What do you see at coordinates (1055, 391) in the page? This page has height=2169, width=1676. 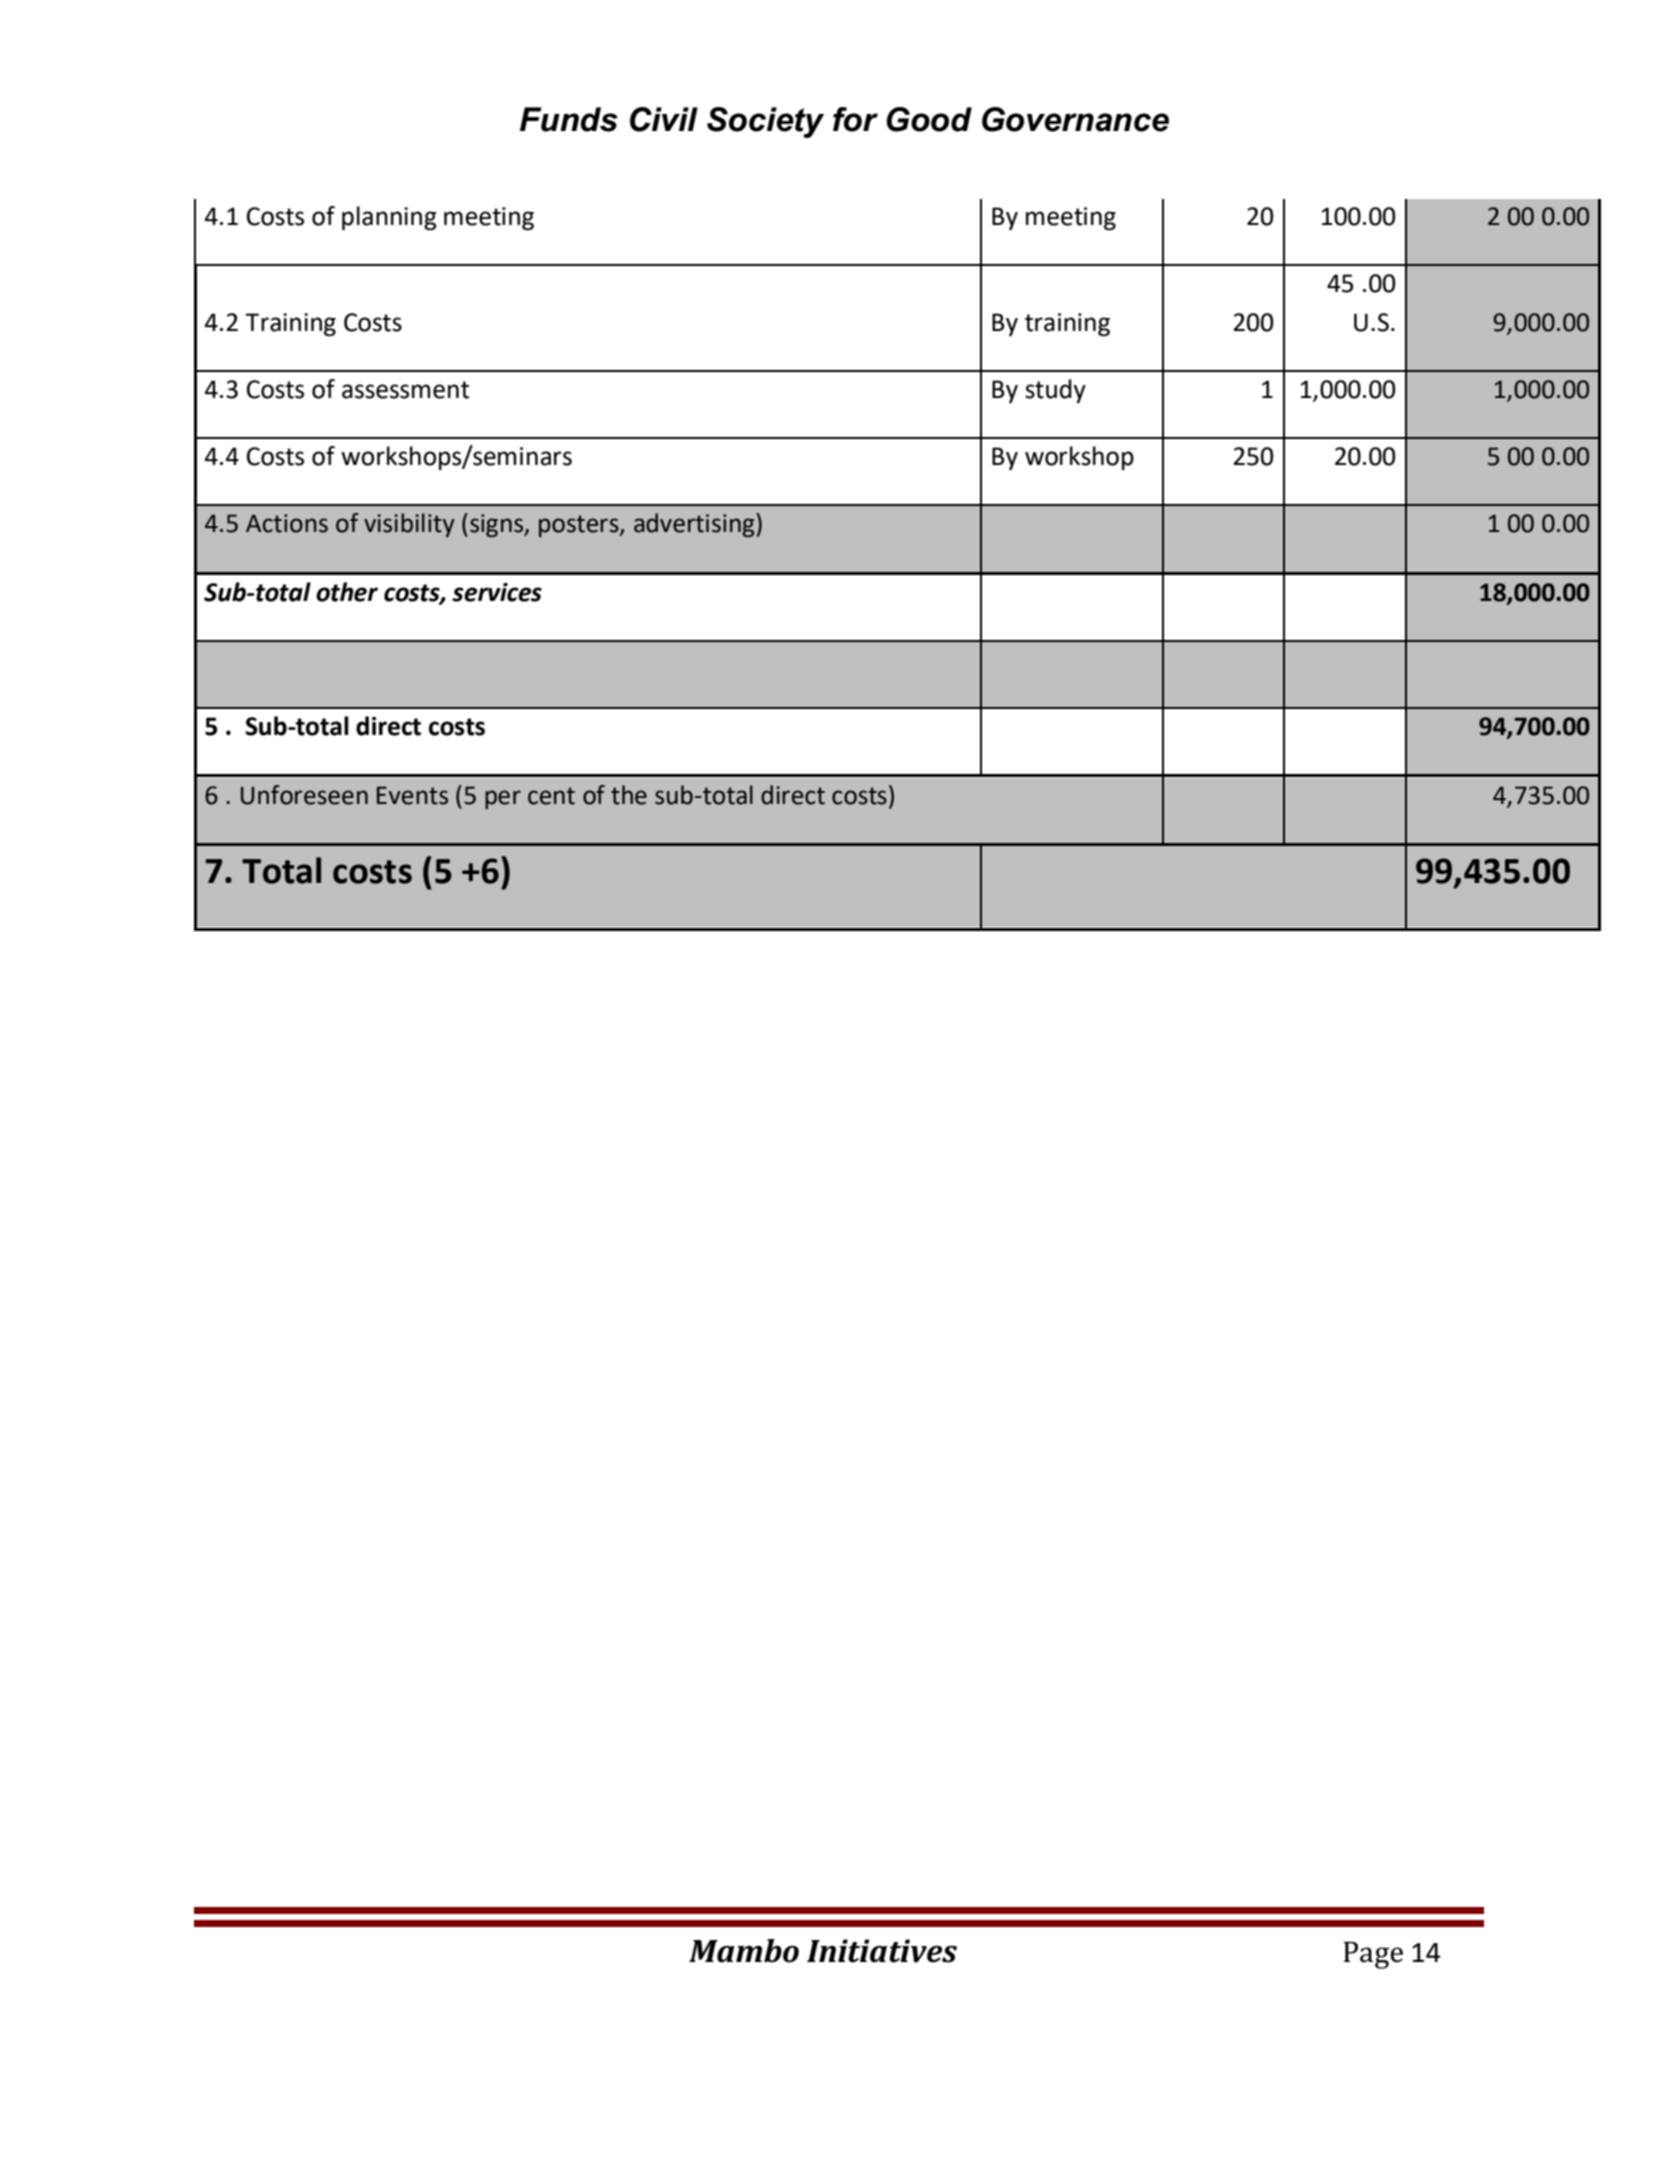 I see `study` at bounding box center [1055, 391].
